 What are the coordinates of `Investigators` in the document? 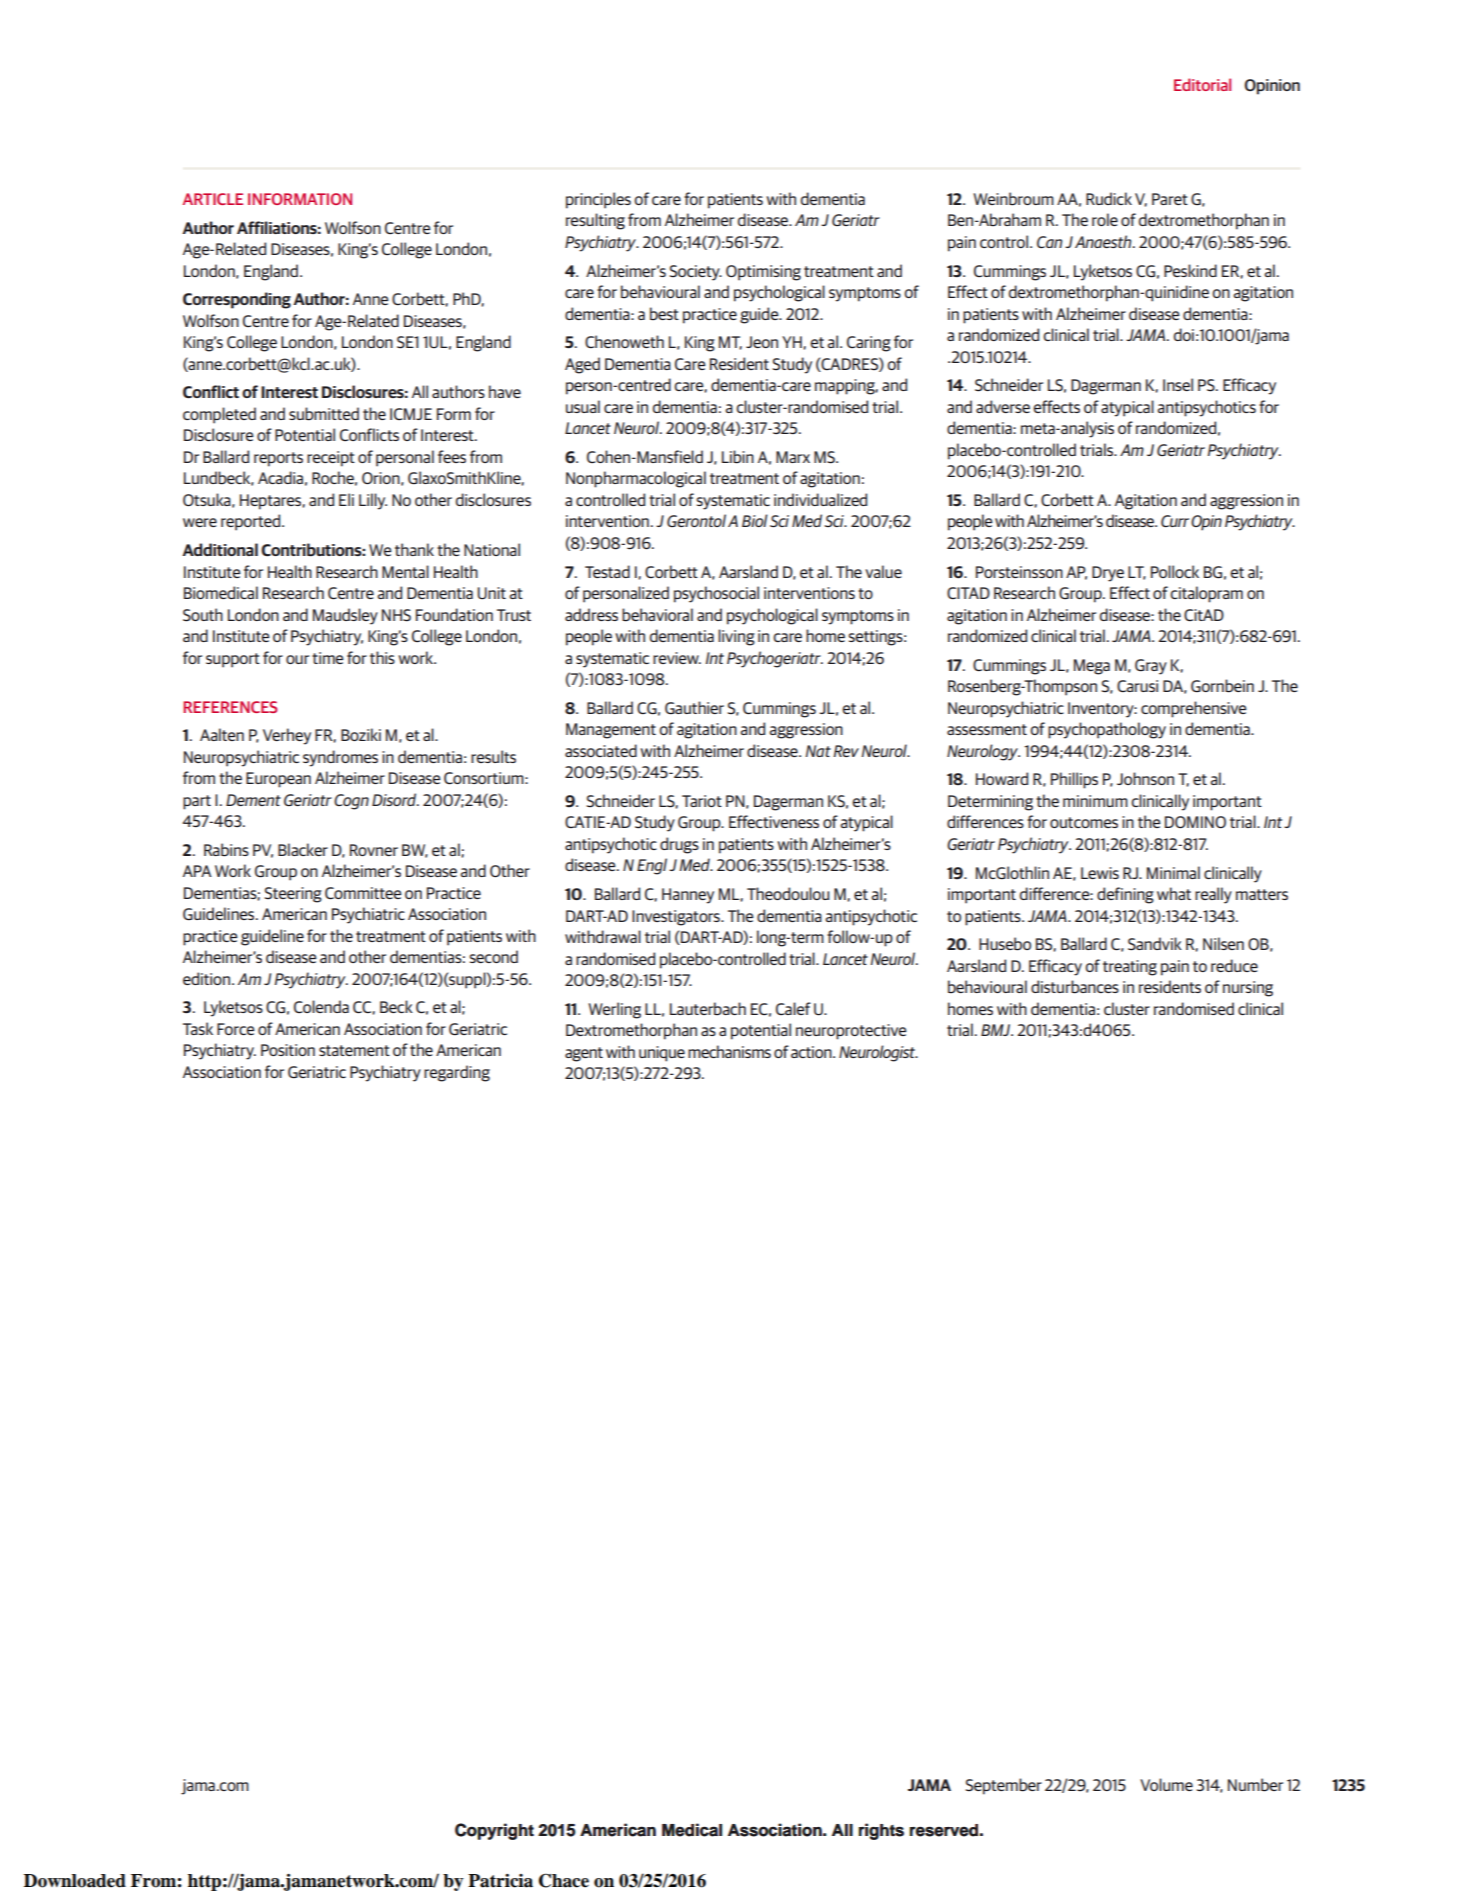 It's located at (677, 918).
